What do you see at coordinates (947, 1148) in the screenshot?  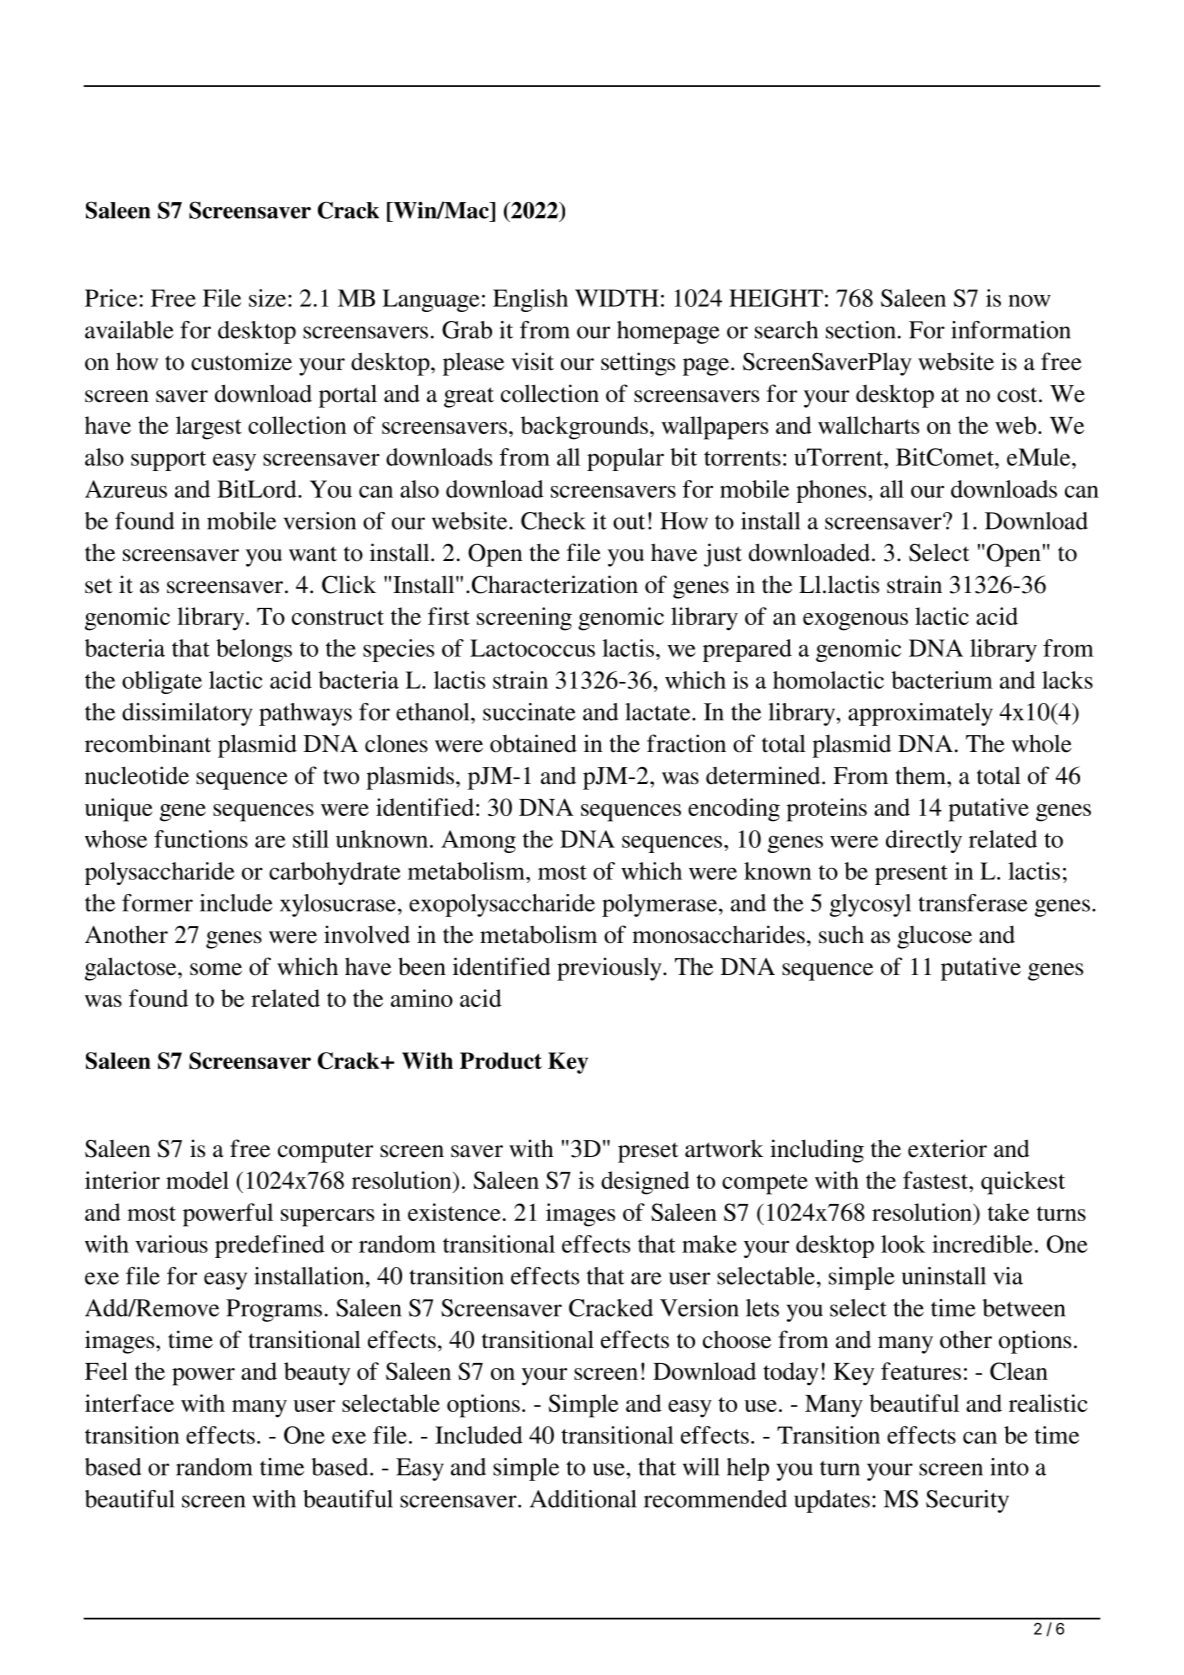 I see `exterior` at bounding box center [947, 1148].
